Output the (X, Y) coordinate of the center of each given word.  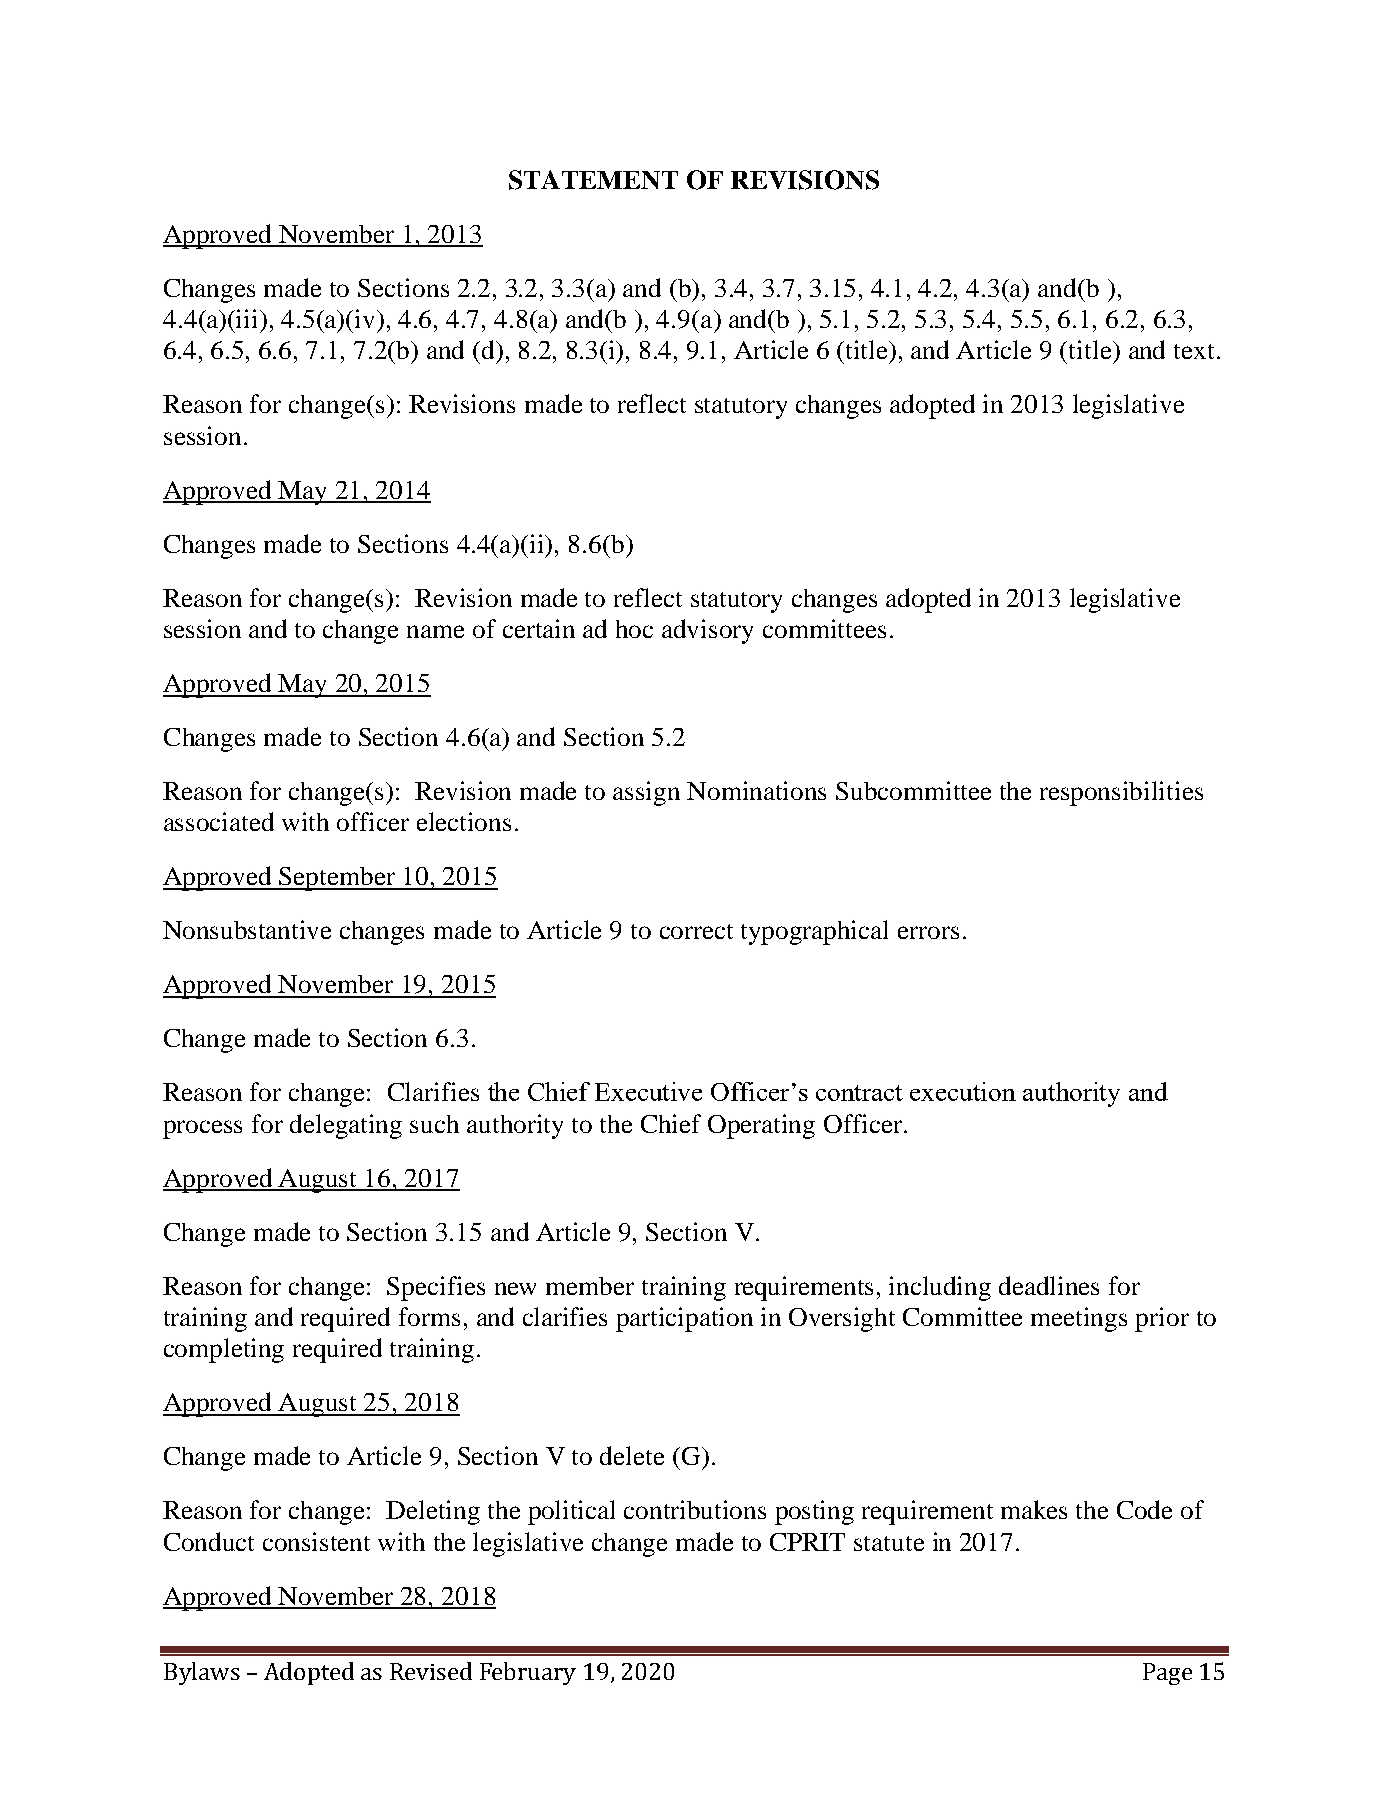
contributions (695, 1509)
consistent (316, 1541)
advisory (707, 631)
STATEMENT (593, 180)
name (435, 631)
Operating (761, 1126)
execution (963, 1091)
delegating (346, 1126)
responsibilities (1121, 793)
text (1194, 351)
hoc (634, 629)
